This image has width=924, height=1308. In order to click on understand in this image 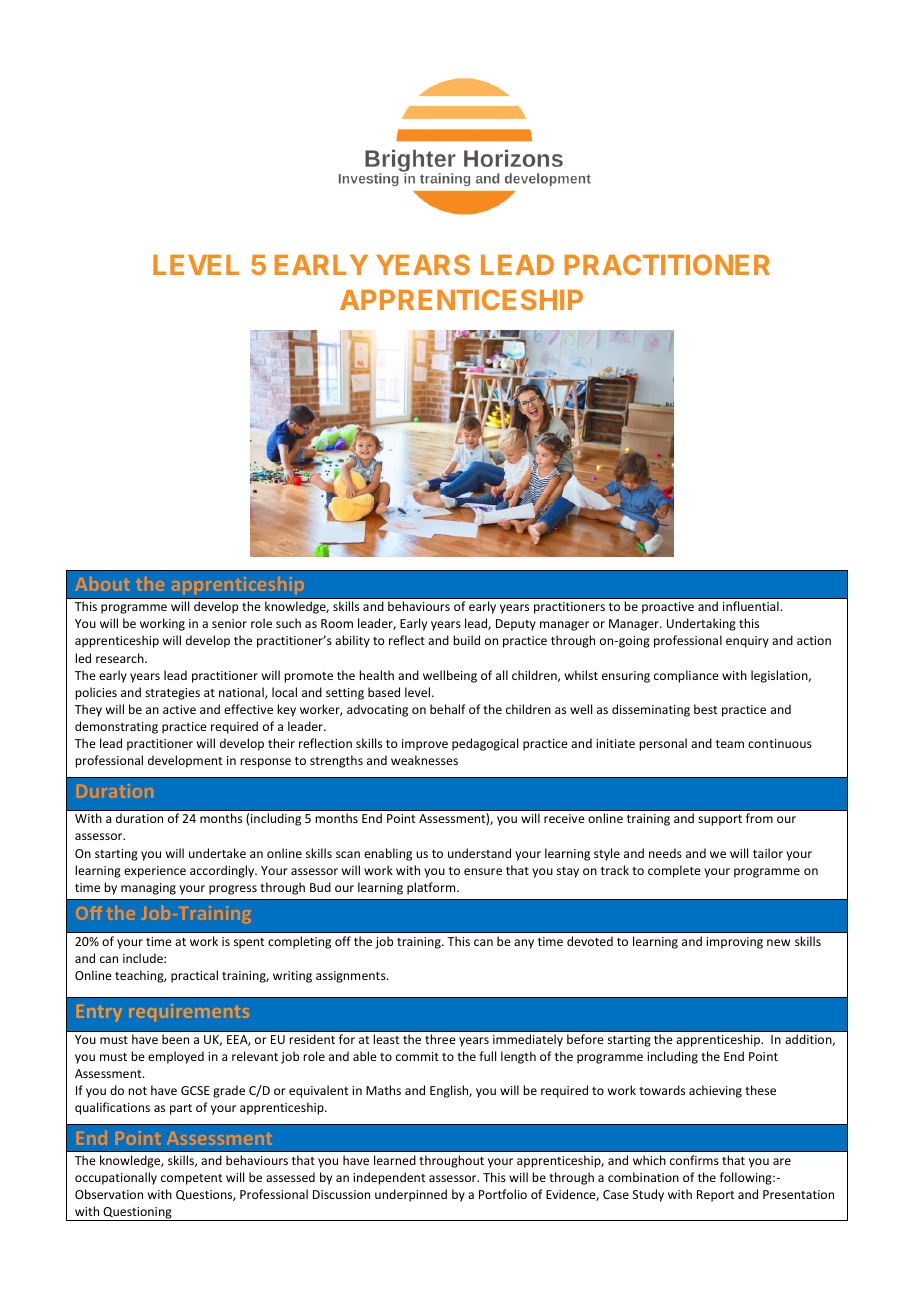, I will do `click(479, 853)`.
